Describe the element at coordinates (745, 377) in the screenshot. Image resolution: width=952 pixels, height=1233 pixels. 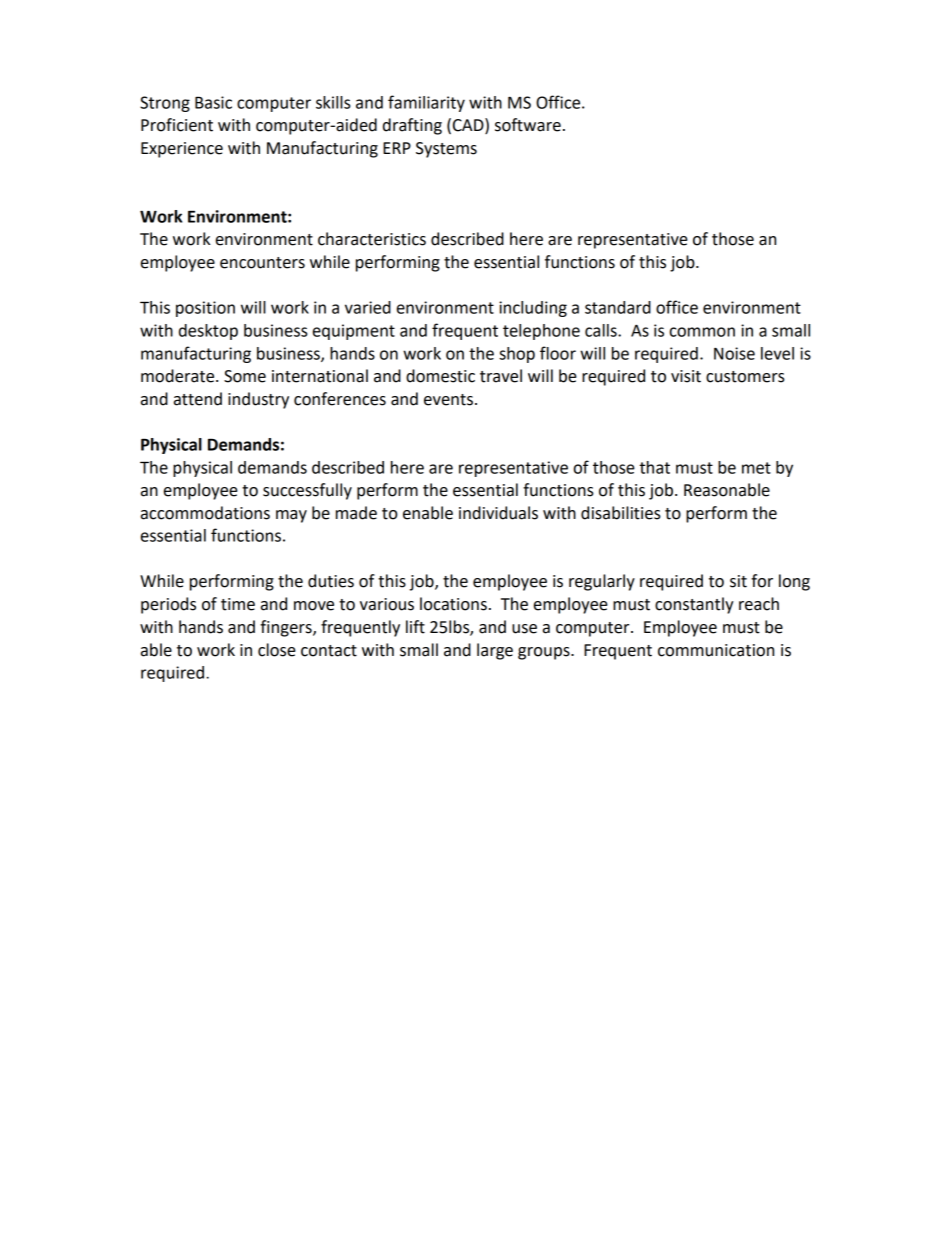
I see `customers` at that location.
